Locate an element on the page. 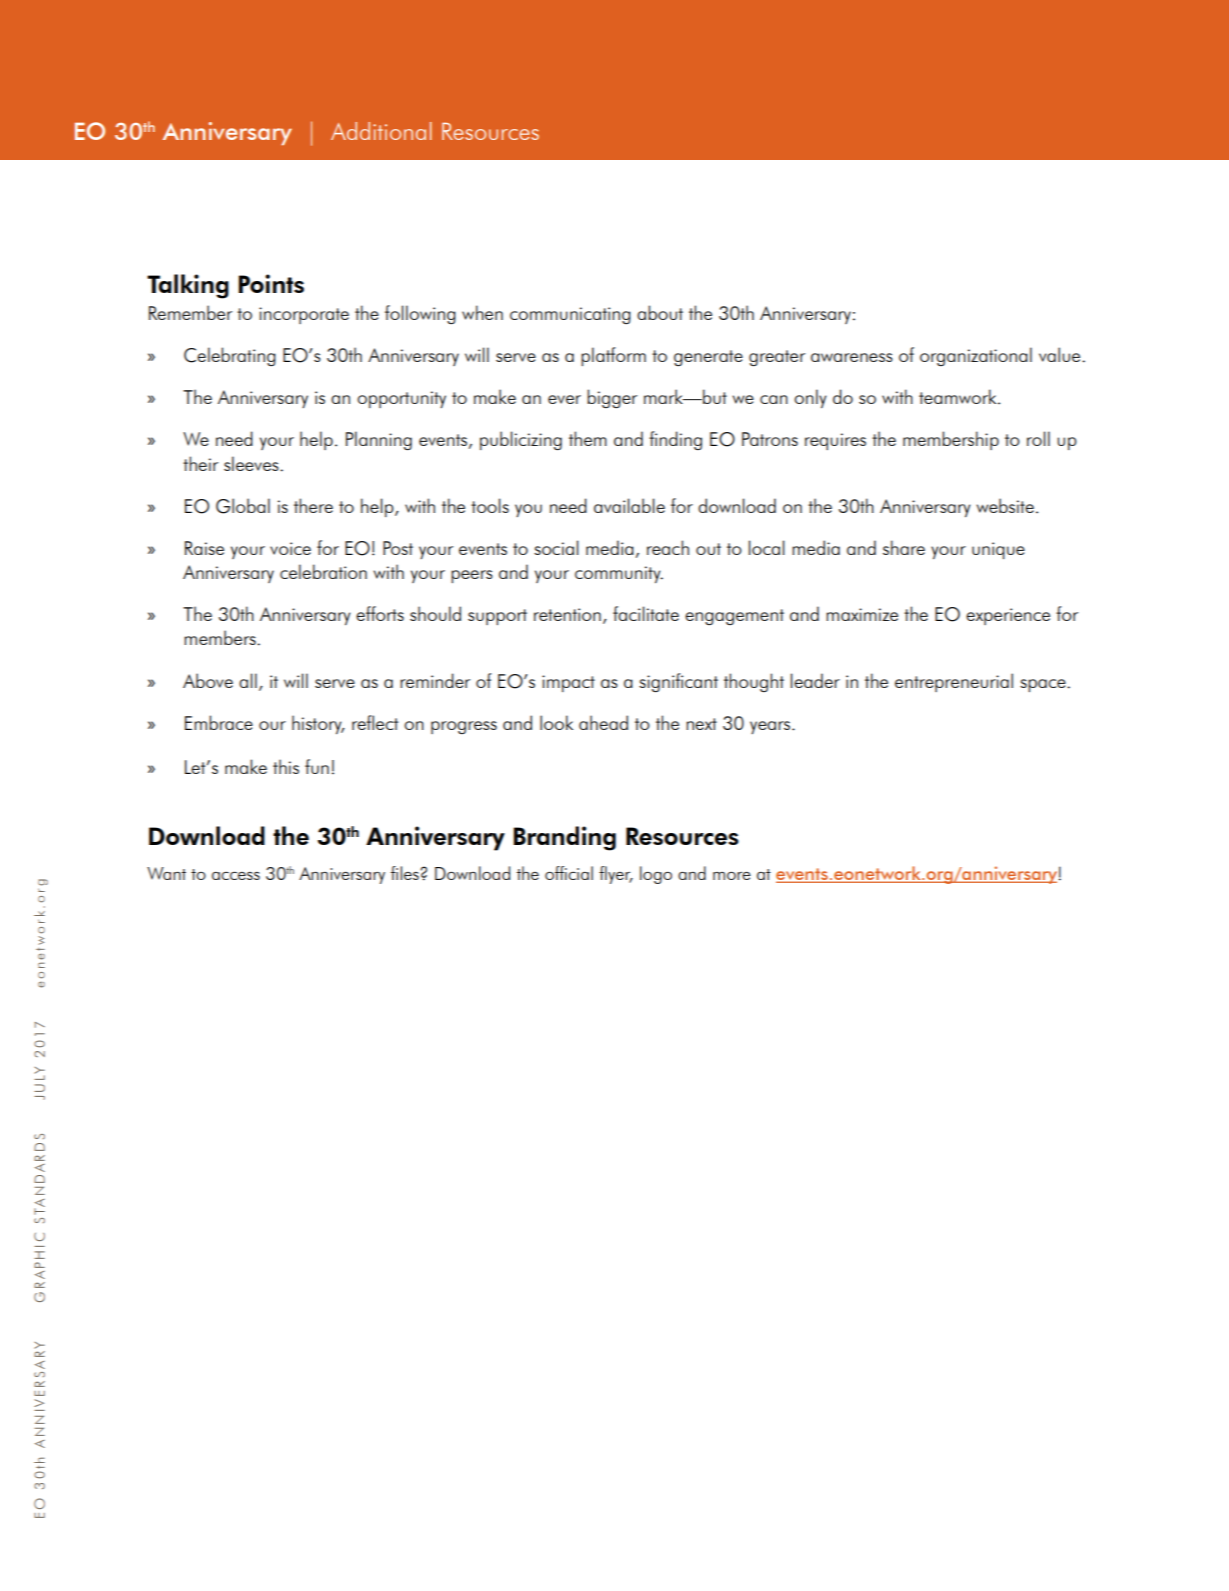  communicating is located at coordinates (570, 315).
